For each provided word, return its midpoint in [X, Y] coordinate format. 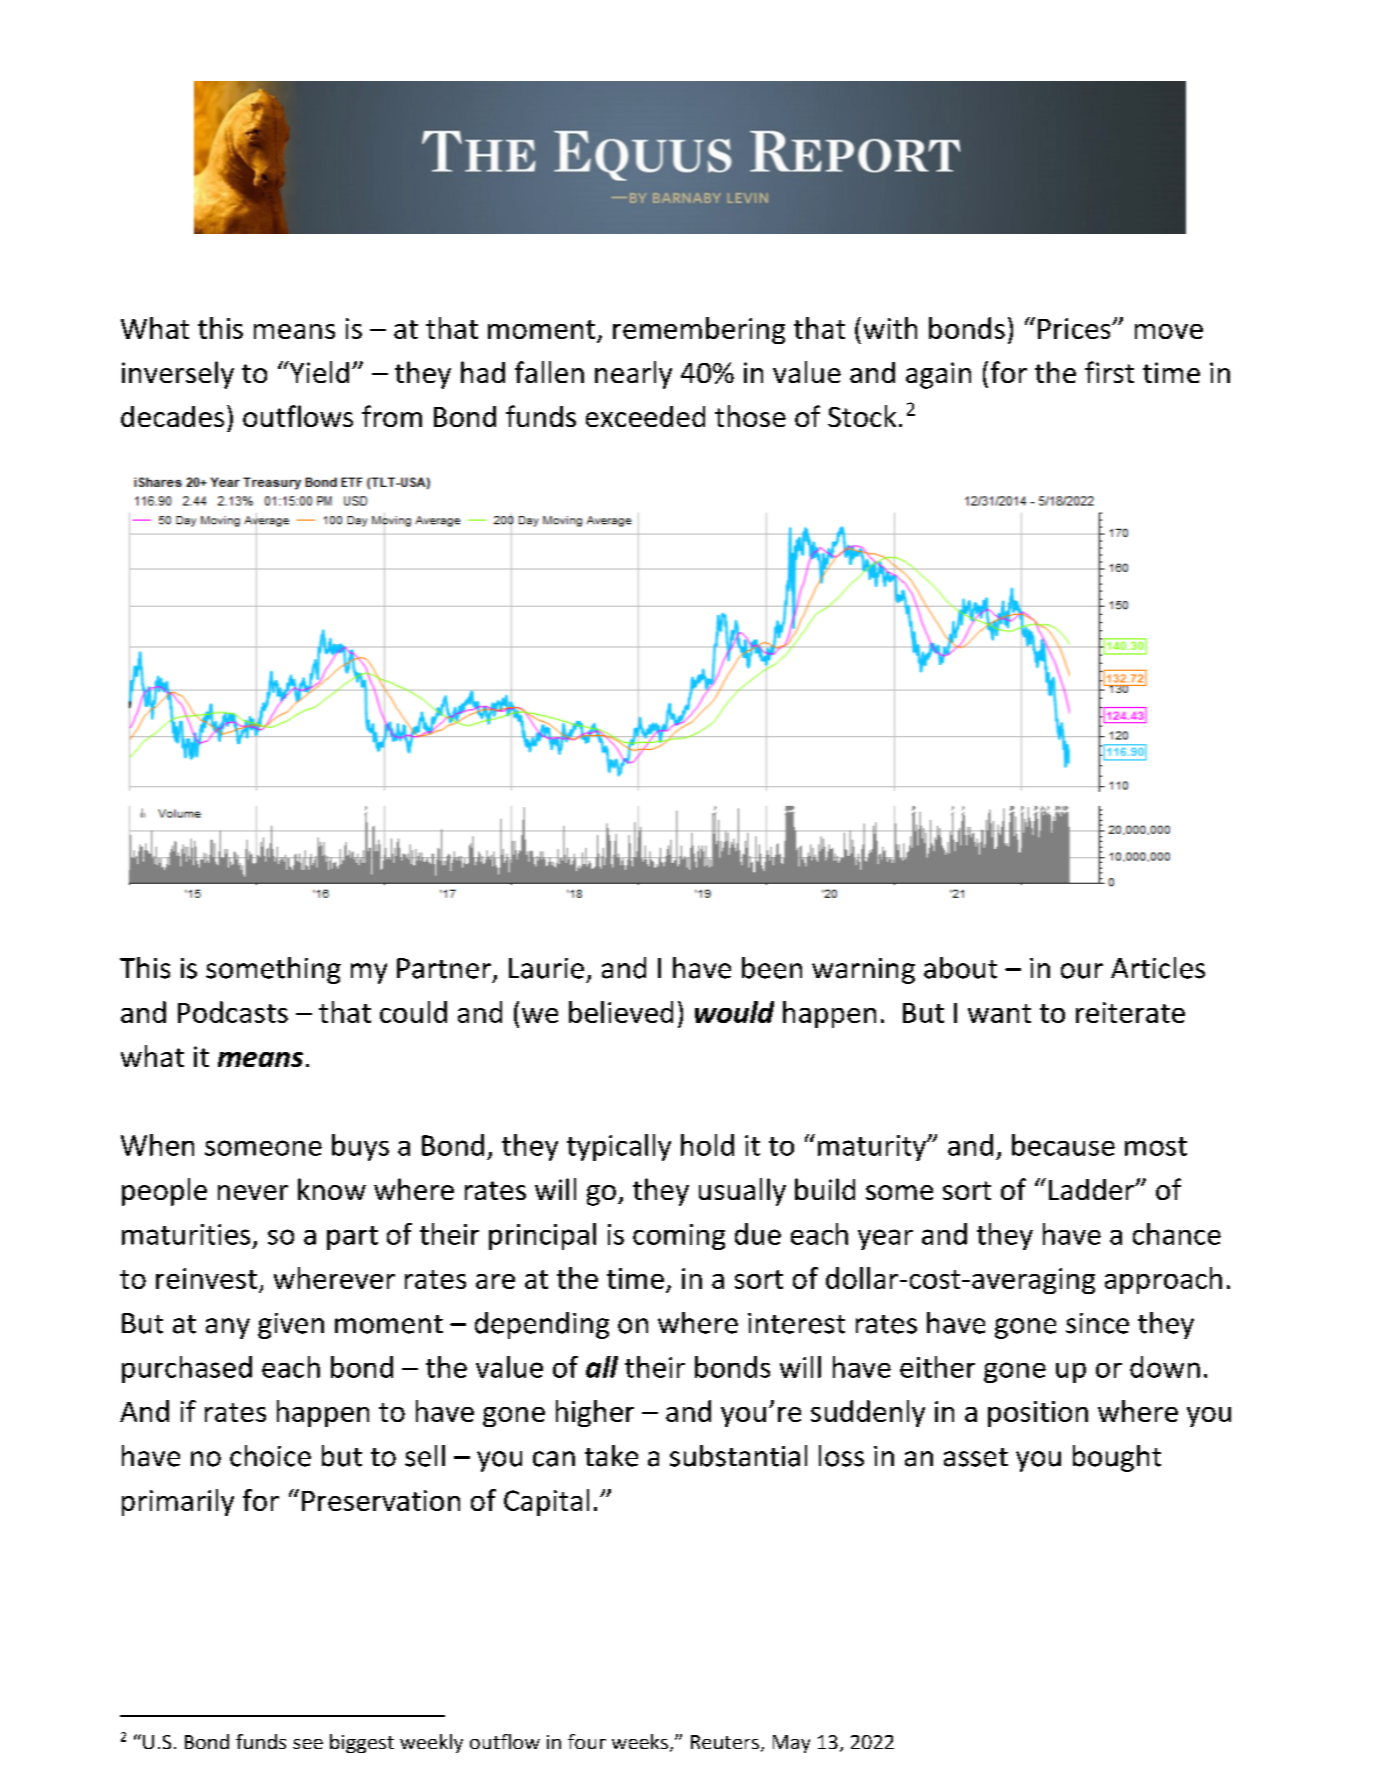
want [999, 1013]
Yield [318, 372]
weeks [640, 1741]
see [308, 1744]
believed [621, 1012]
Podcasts [233, 1012]
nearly [633, 375]
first [1109, 372]
